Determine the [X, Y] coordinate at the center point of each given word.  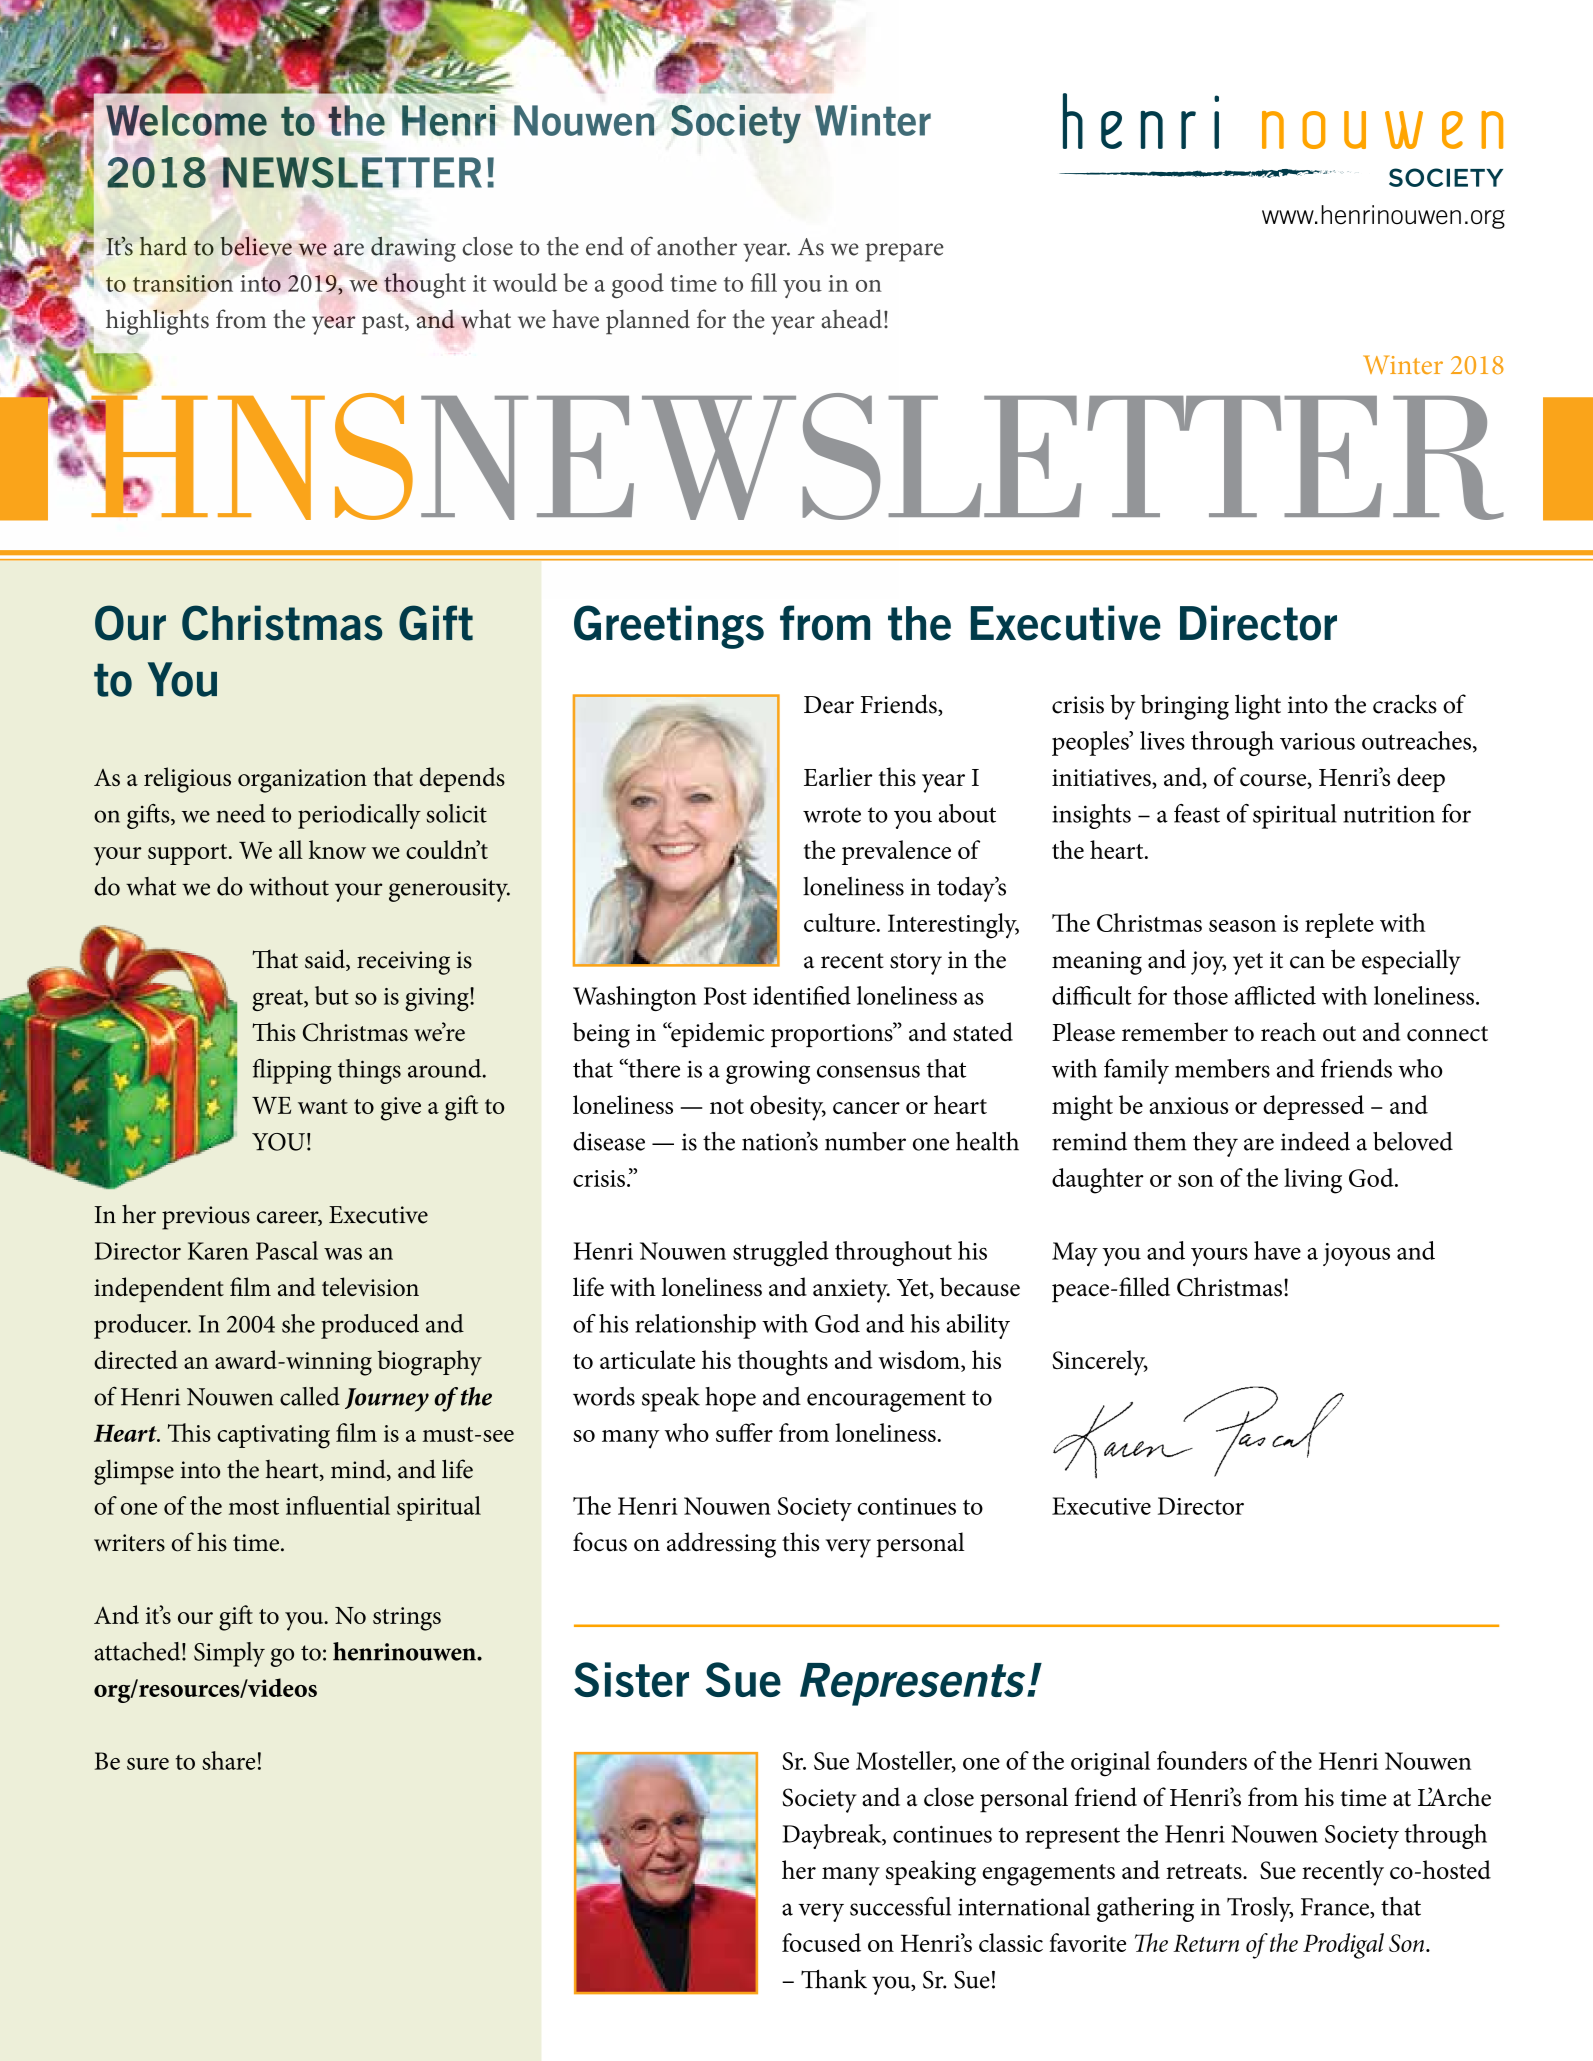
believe [256, 246]
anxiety [851, 1291]
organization [302, 781]
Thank [834, 1979]
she [298, 1323]
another [697, 246]
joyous [1356, 1254]
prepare [904, 252]
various [1317, 741]
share [229, 1760]
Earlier [838, 776]
